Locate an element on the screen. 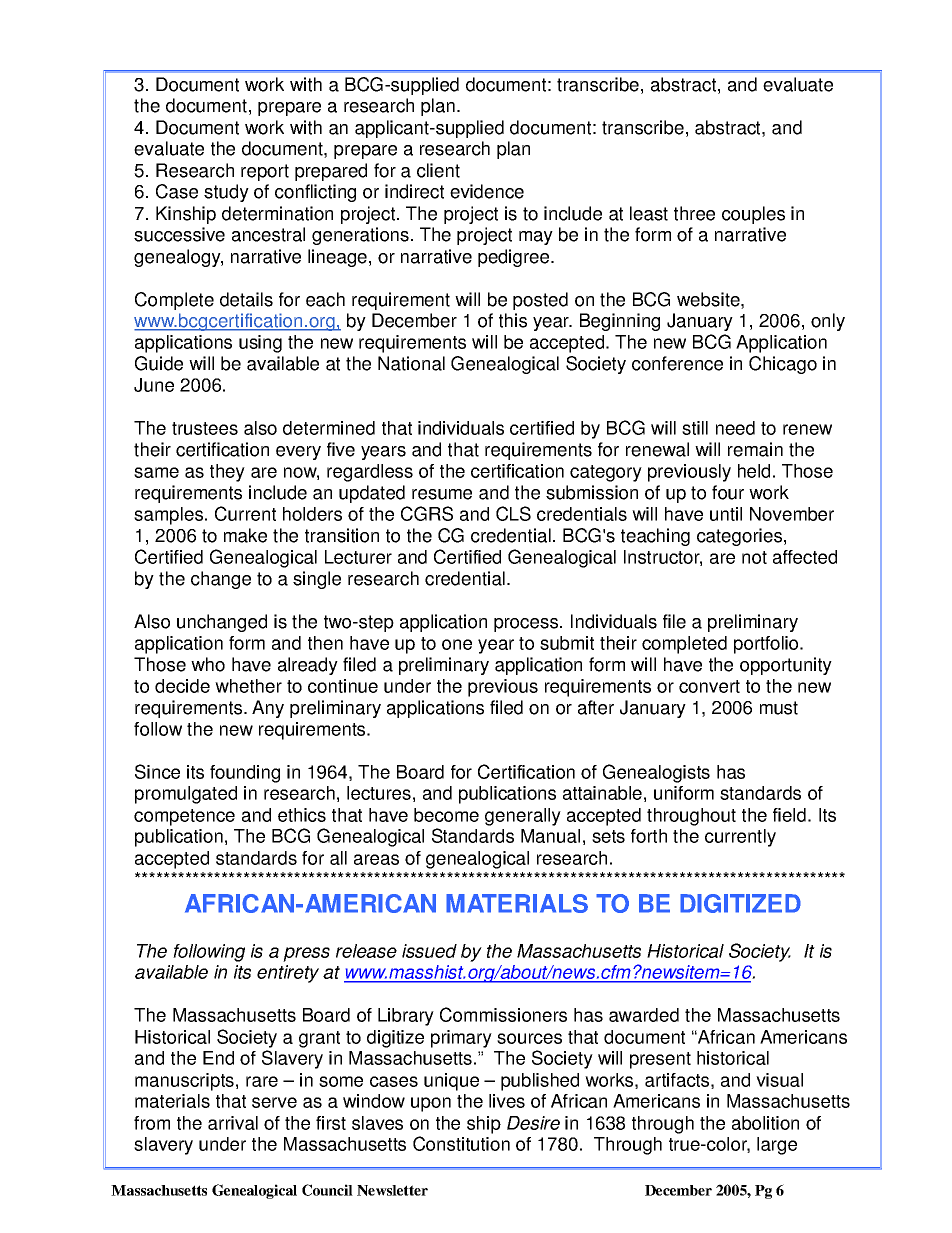 Image resolution: width=952 pixels, height=1233 pixels. study is located at coordinates (226, 193).
